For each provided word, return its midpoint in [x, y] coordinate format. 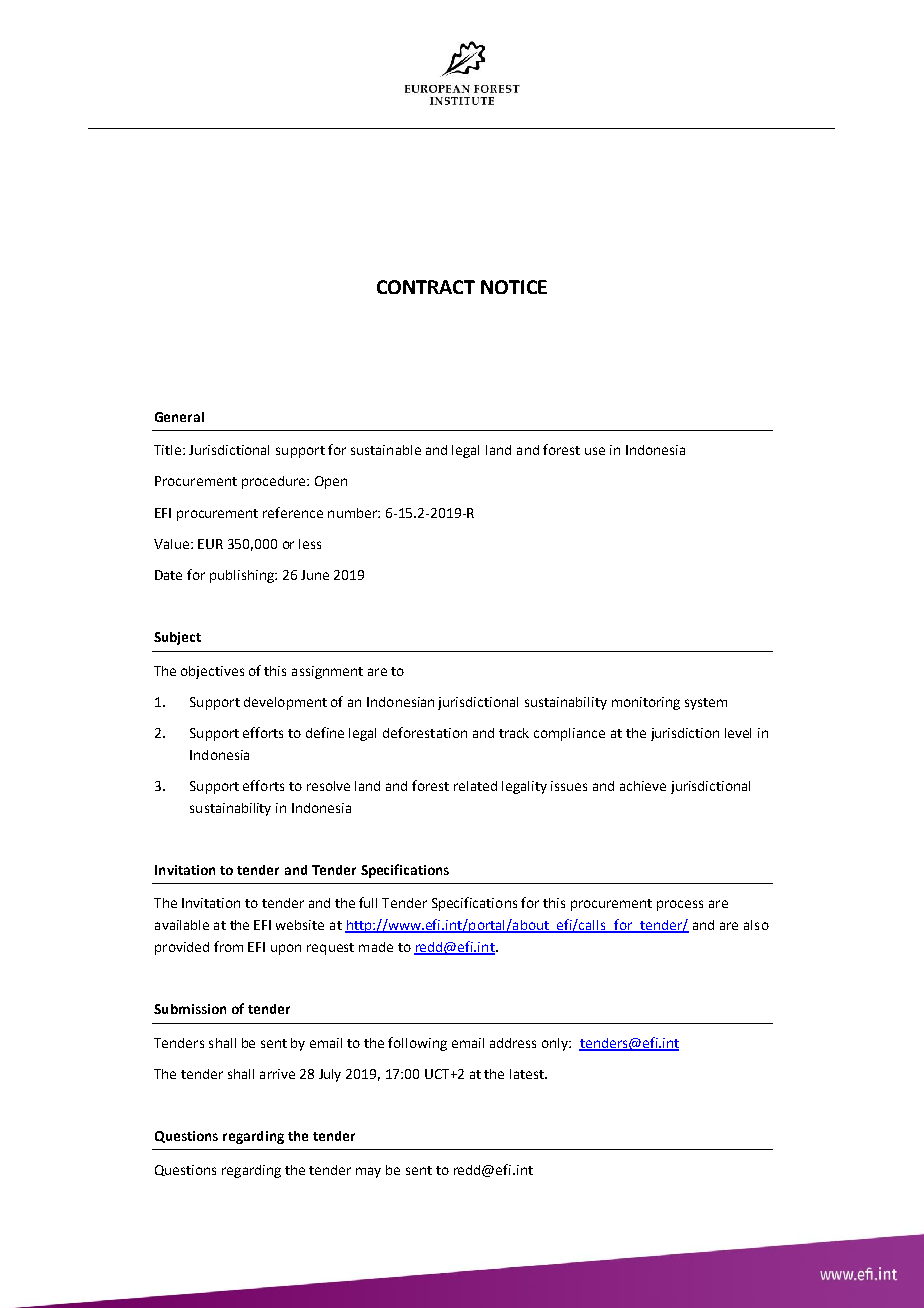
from [228, 946]
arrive [277, 1074]
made [376, 947]
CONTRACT [426, 287]
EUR [210, 544]
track [514, 733]
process [680, 905]
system [706, 704]
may [368, 1172]
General [179, 417]
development [285, 703]
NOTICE [514, 287]
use [595, 451]
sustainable [386, 450]
